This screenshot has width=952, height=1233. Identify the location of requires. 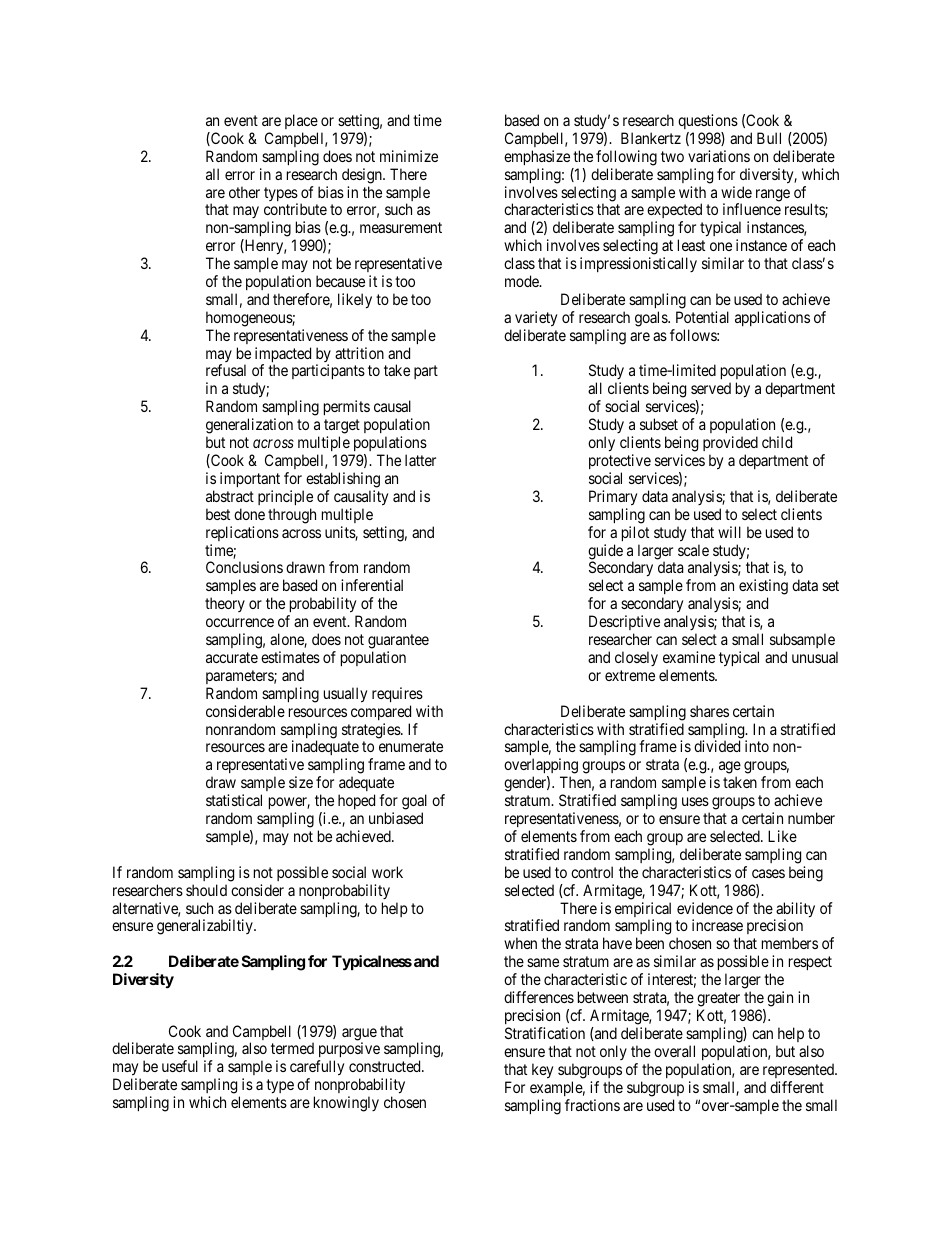
(397, 694).
